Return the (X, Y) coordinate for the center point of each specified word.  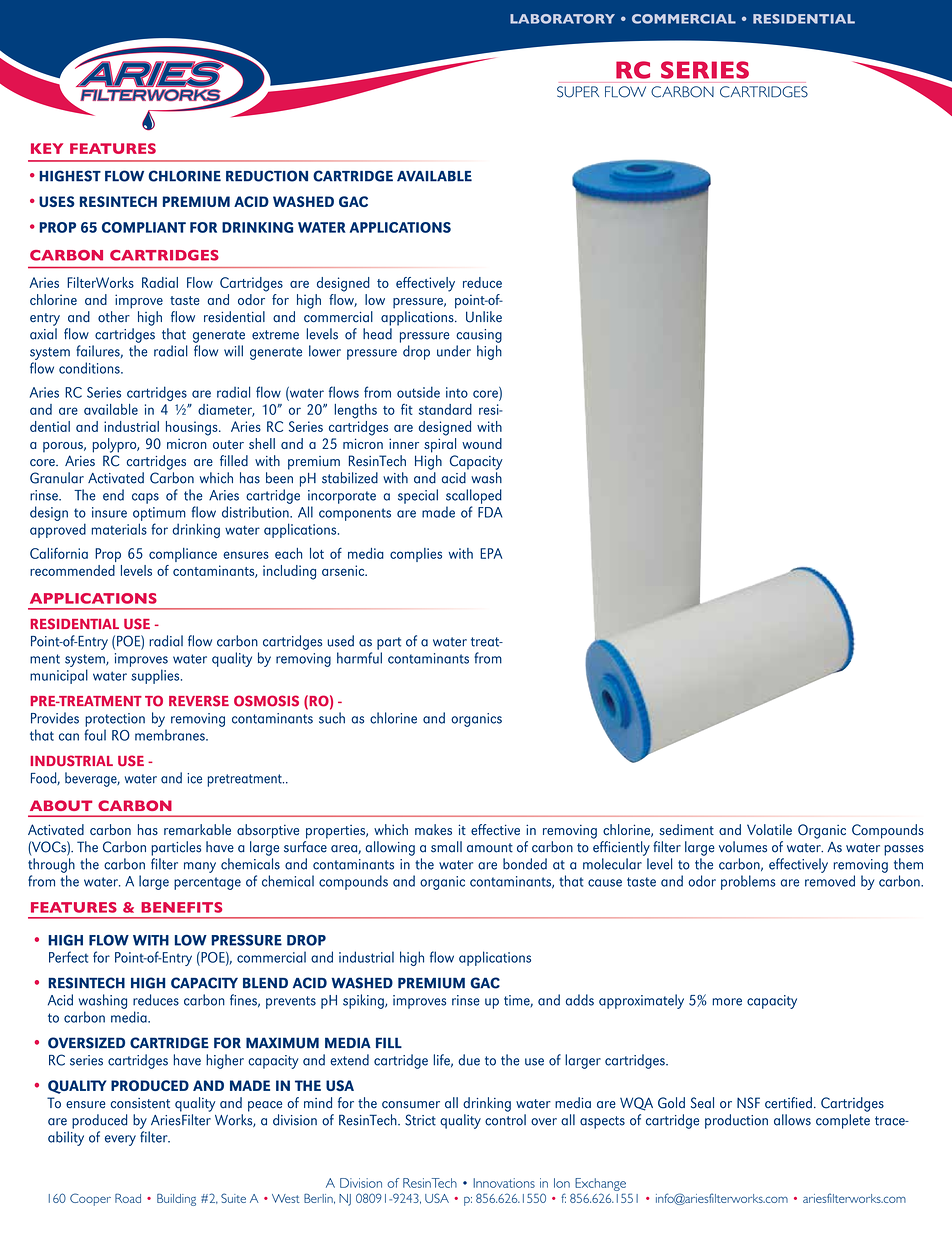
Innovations (504, 1183)
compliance (183, 555)
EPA (491, 553)
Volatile (769, 829)
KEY (47, 148)
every (120, 1140)
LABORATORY (562, 19)
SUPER (578, 92)
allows (792, 1120)
